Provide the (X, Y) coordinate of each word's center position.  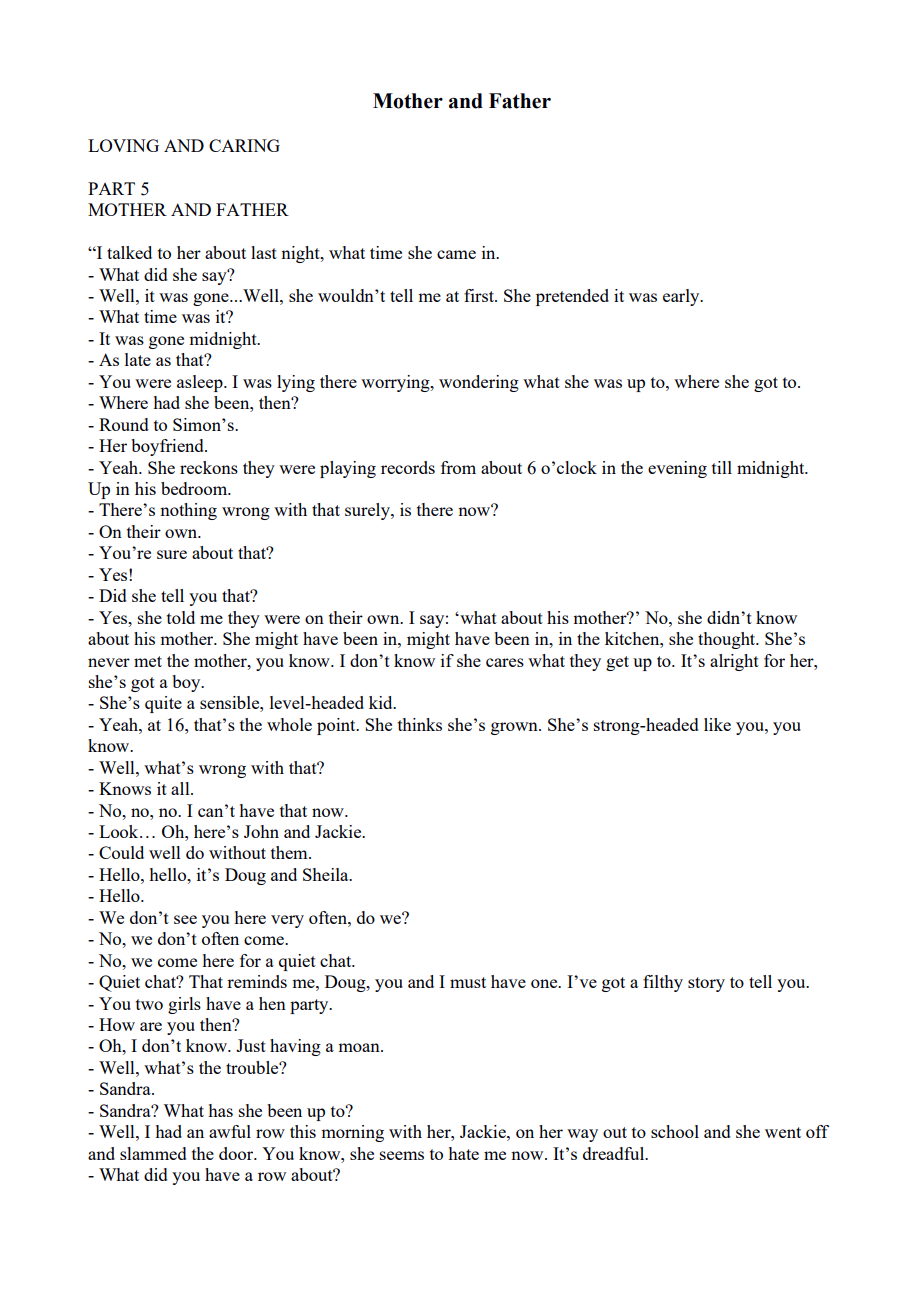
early (682, 297)
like (717, 724)
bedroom (195, 488)
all (181, 788)
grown (515, 728)
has (221, 1110)
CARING (244, 145)
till (722, 467)
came (456, 254)
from (458, 467)
